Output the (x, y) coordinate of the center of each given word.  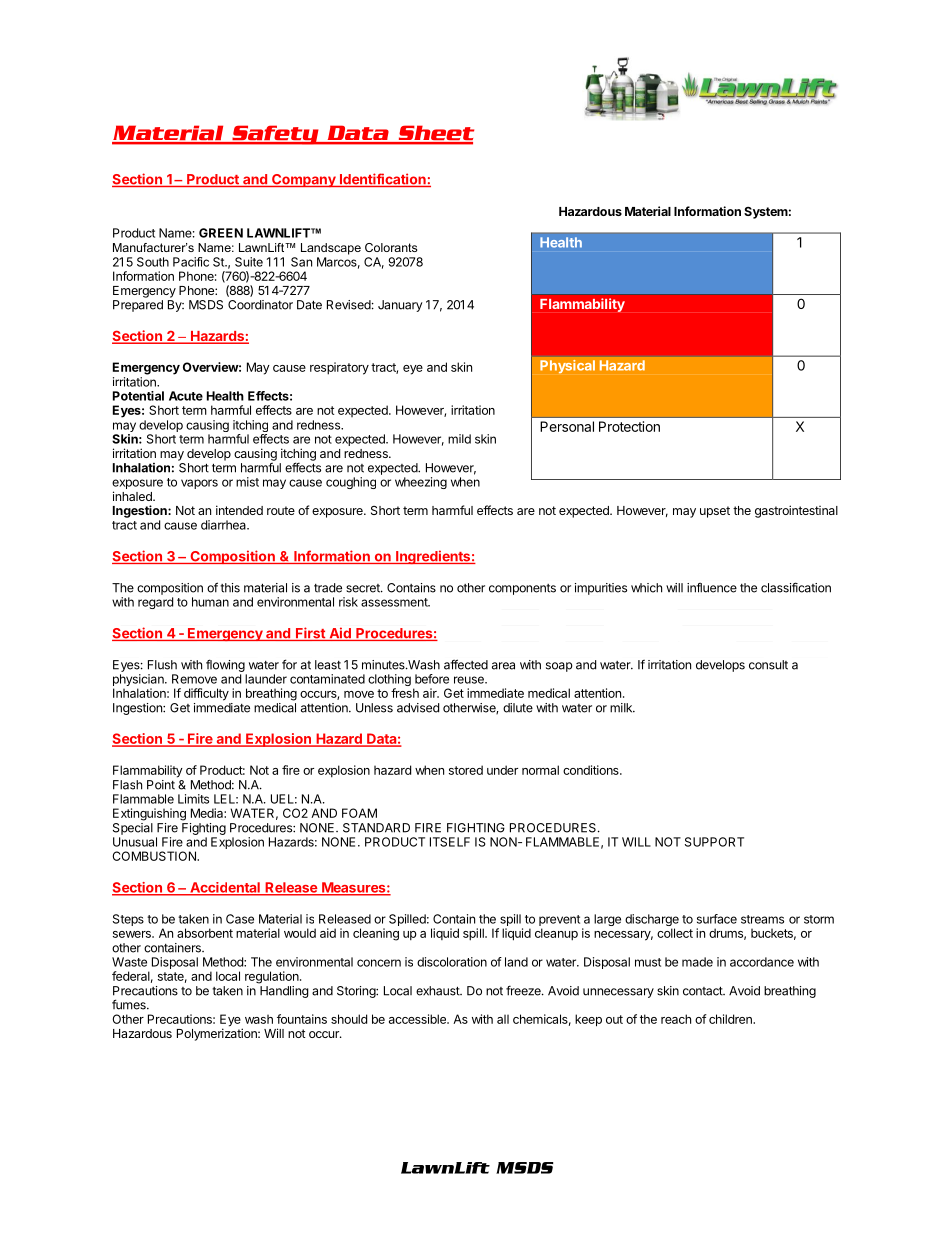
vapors (199, 484)
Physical (567, 366)
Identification (382, 180)
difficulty (206, 694)
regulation (273, 977)
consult (768, 665)
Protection (629, 426)
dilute (518, 708)
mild (459, 439)
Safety (275, 135)
